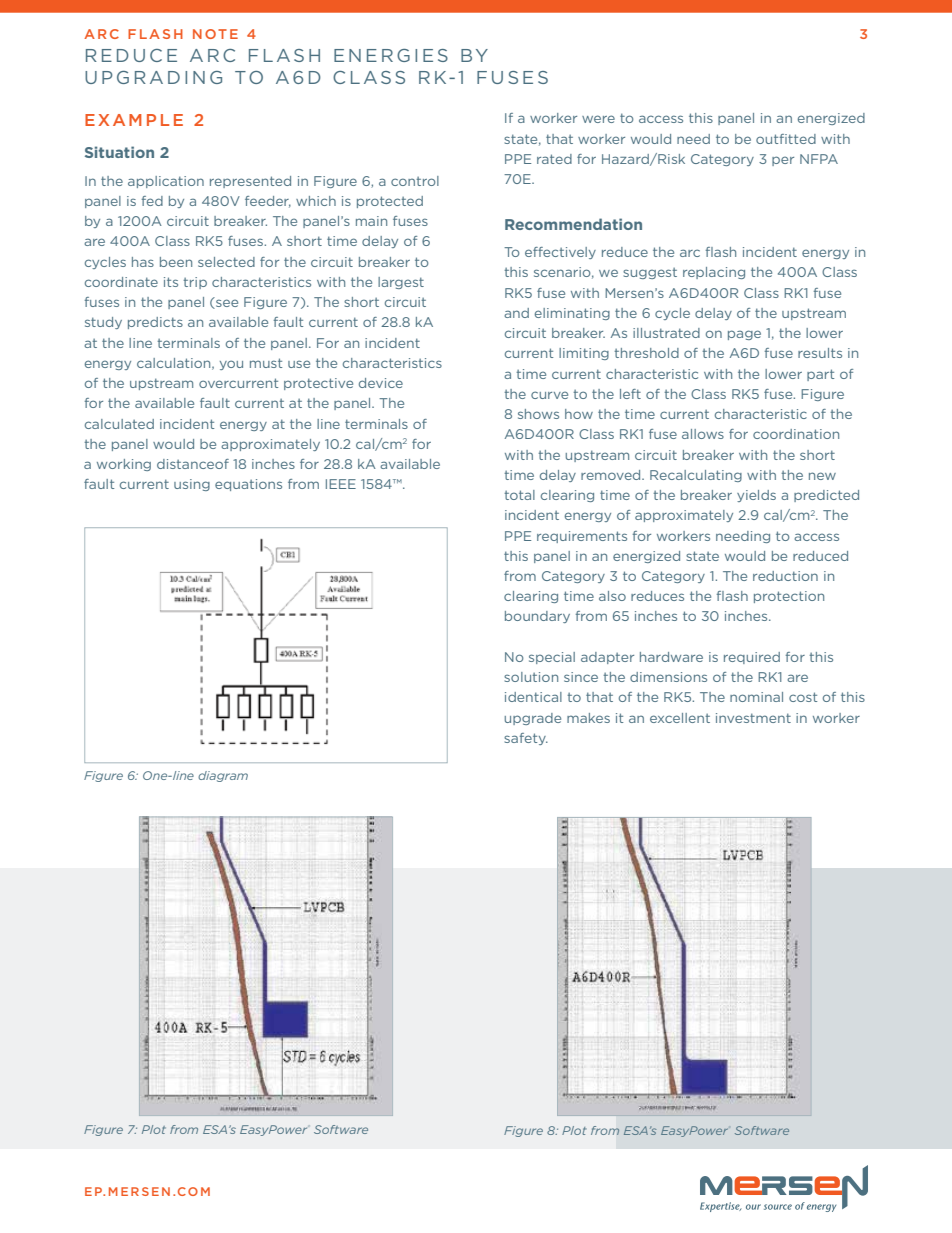 This screenshot has width=952, height=1233. Describe the element at coordinates (703, 434) in the screenshot. I see `allows` at that location.
